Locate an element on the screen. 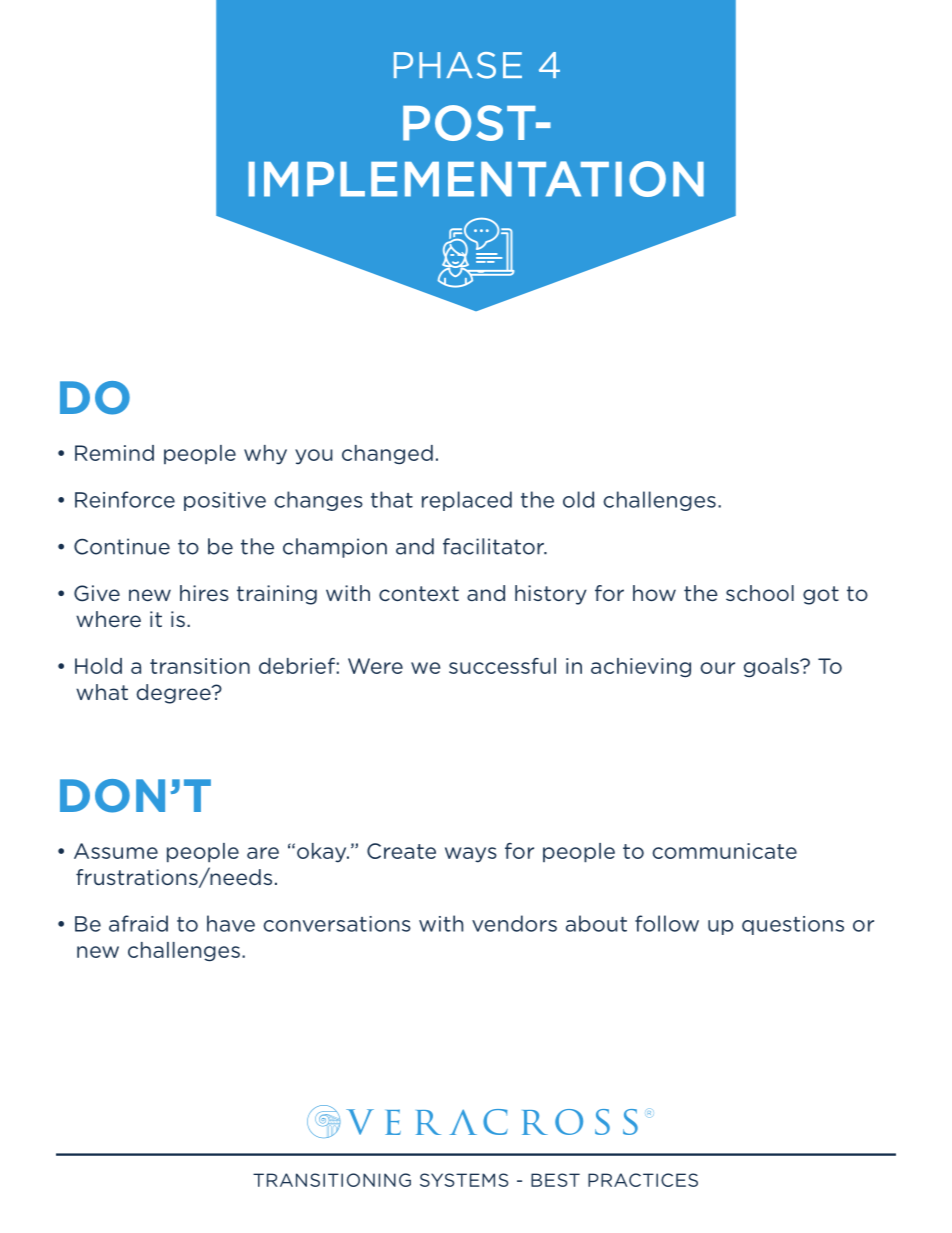  context is located at coordinates (419, 593).
